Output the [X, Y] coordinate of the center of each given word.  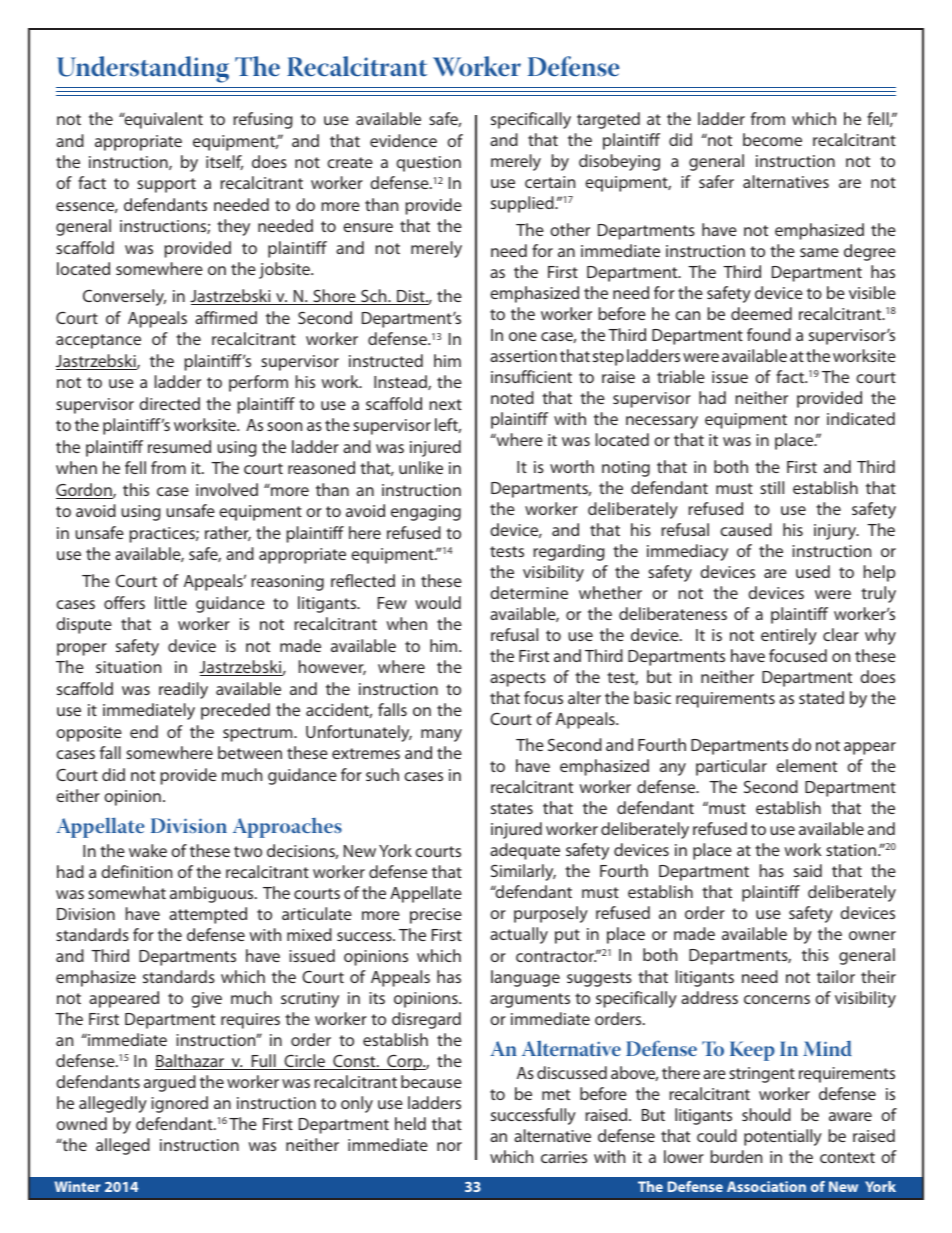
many [441, 735]
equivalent [162, 120]
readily [183, 690]
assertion [523, 356]
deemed [761, 313]
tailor [836, 976]
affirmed [226, 317]
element [806, 765]
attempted [208, 915]
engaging [426, 513]
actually [519, 935]
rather [228, 533]
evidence [403, 140]
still [772, 487]
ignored [180, 1104]
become [772, 139]
